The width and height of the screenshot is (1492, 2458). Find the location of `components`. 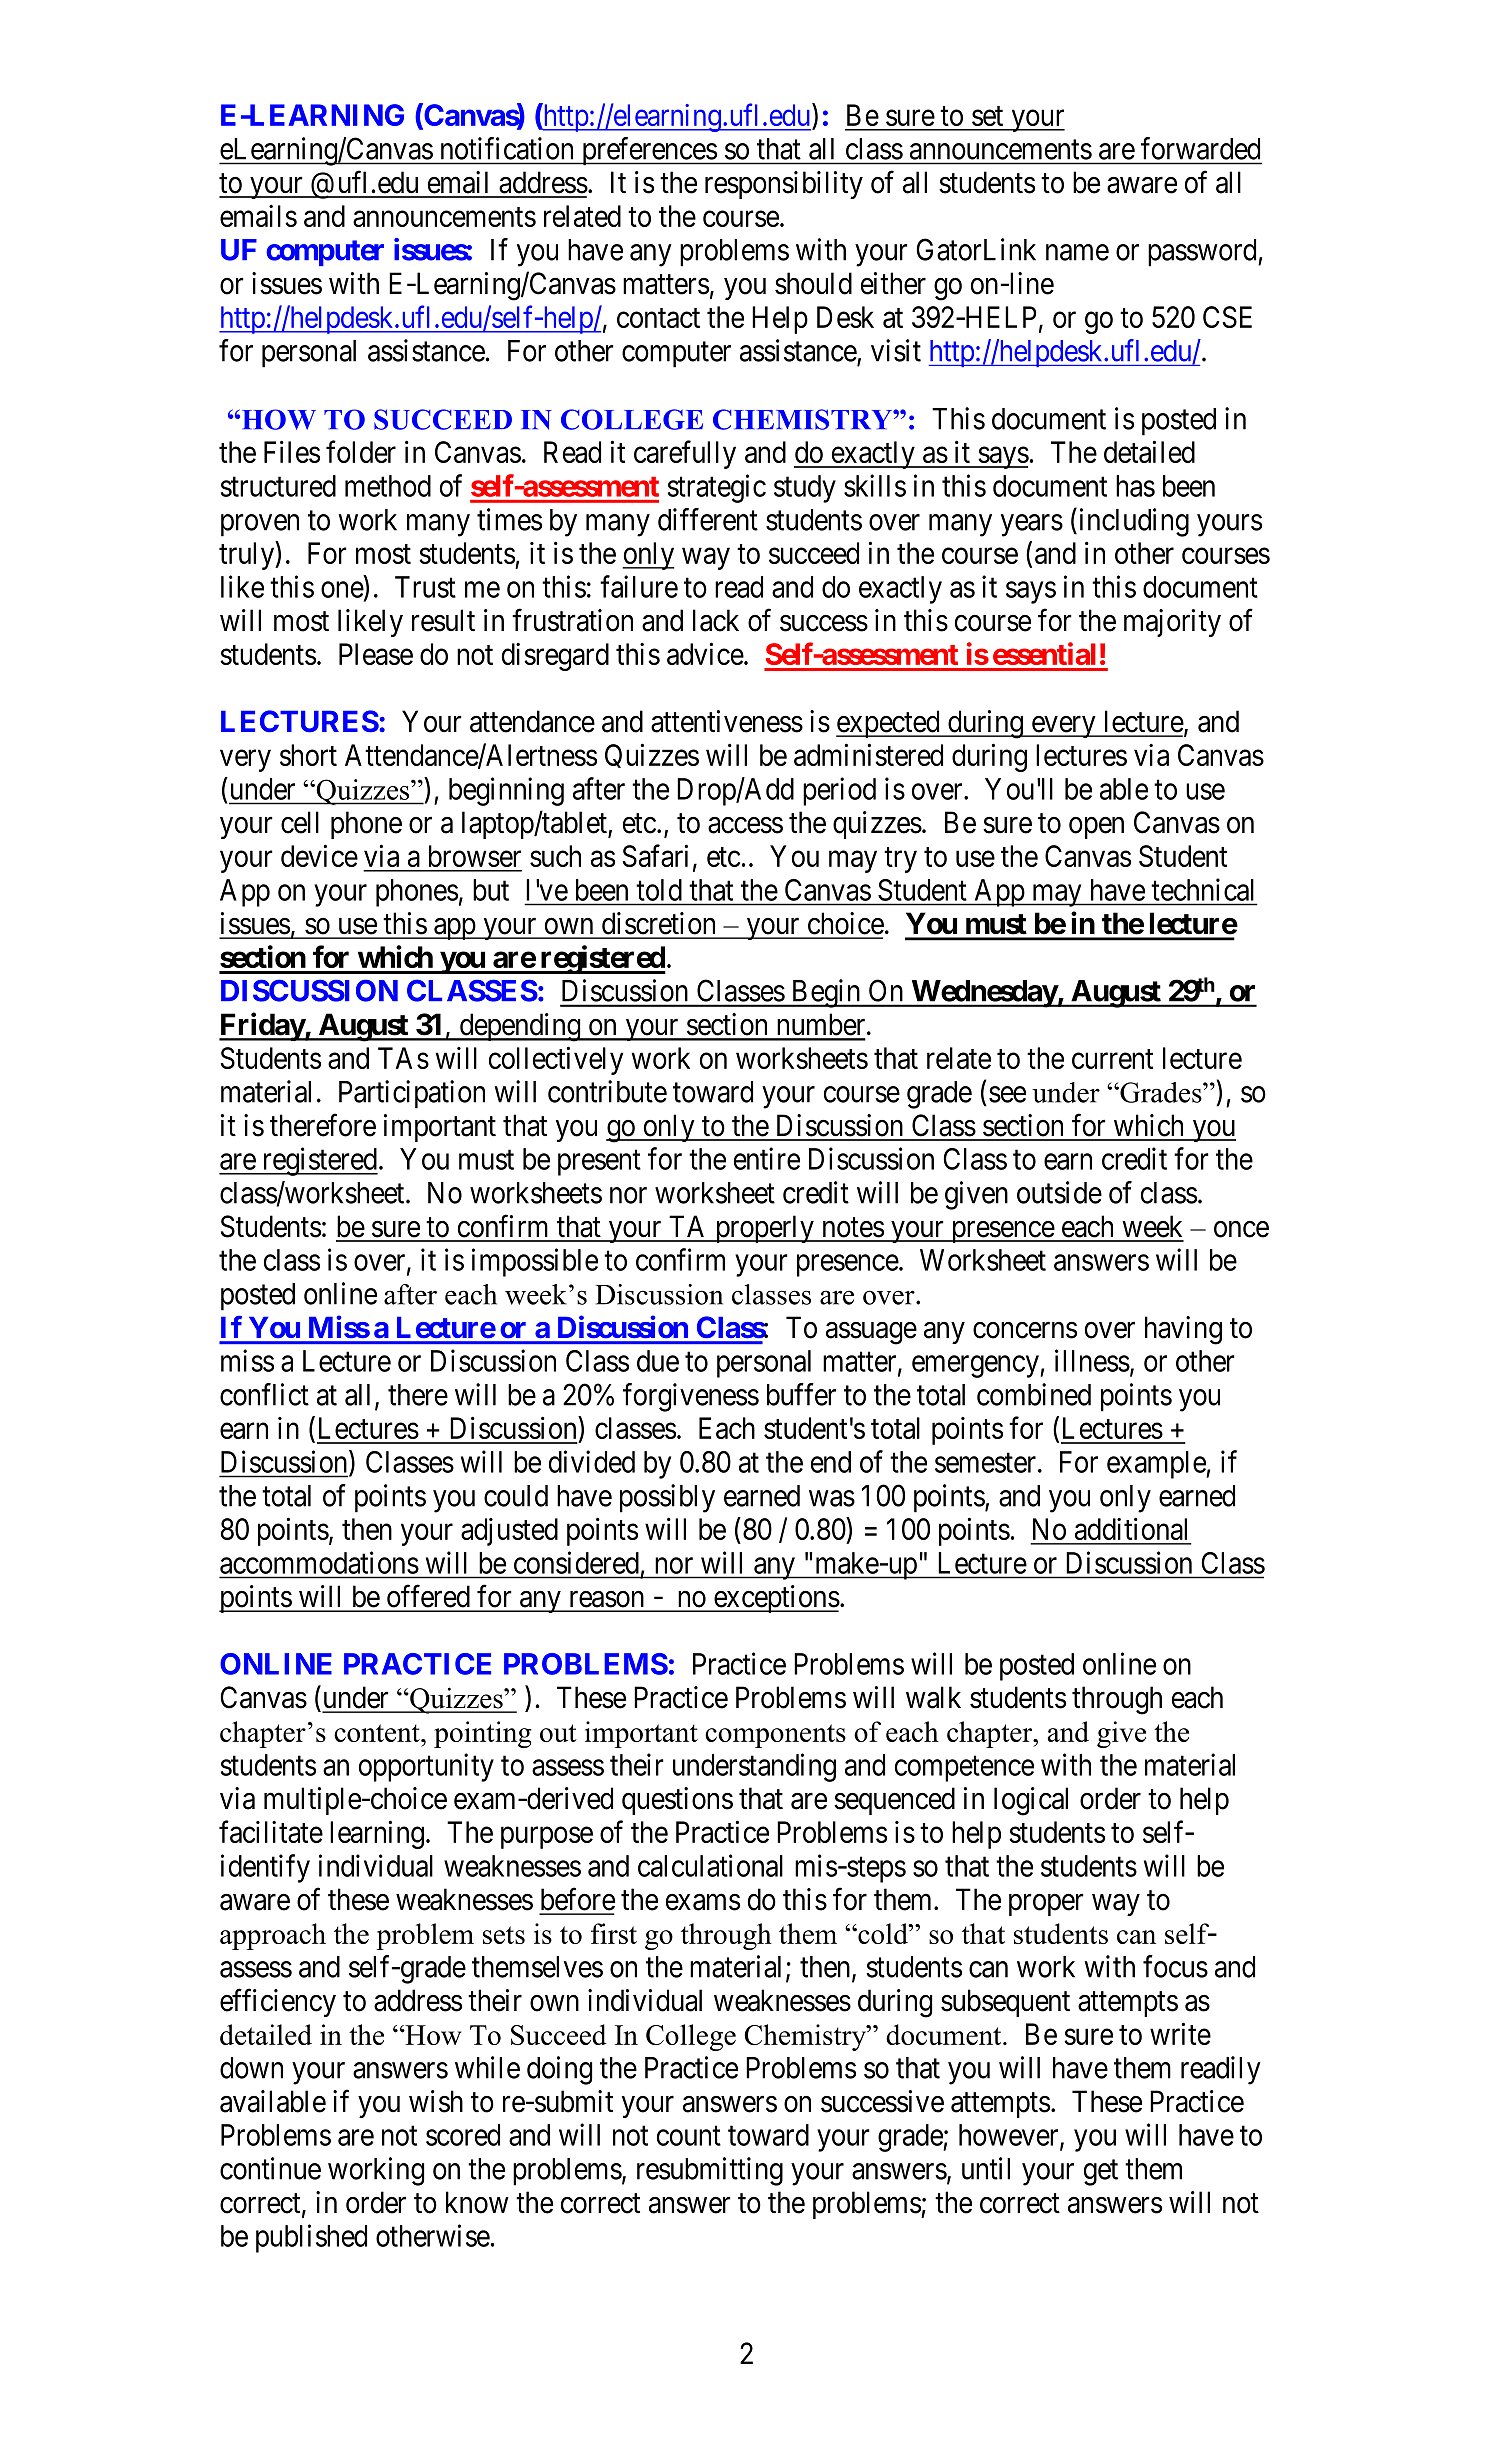

components is located at coordinates (775, 1736).
